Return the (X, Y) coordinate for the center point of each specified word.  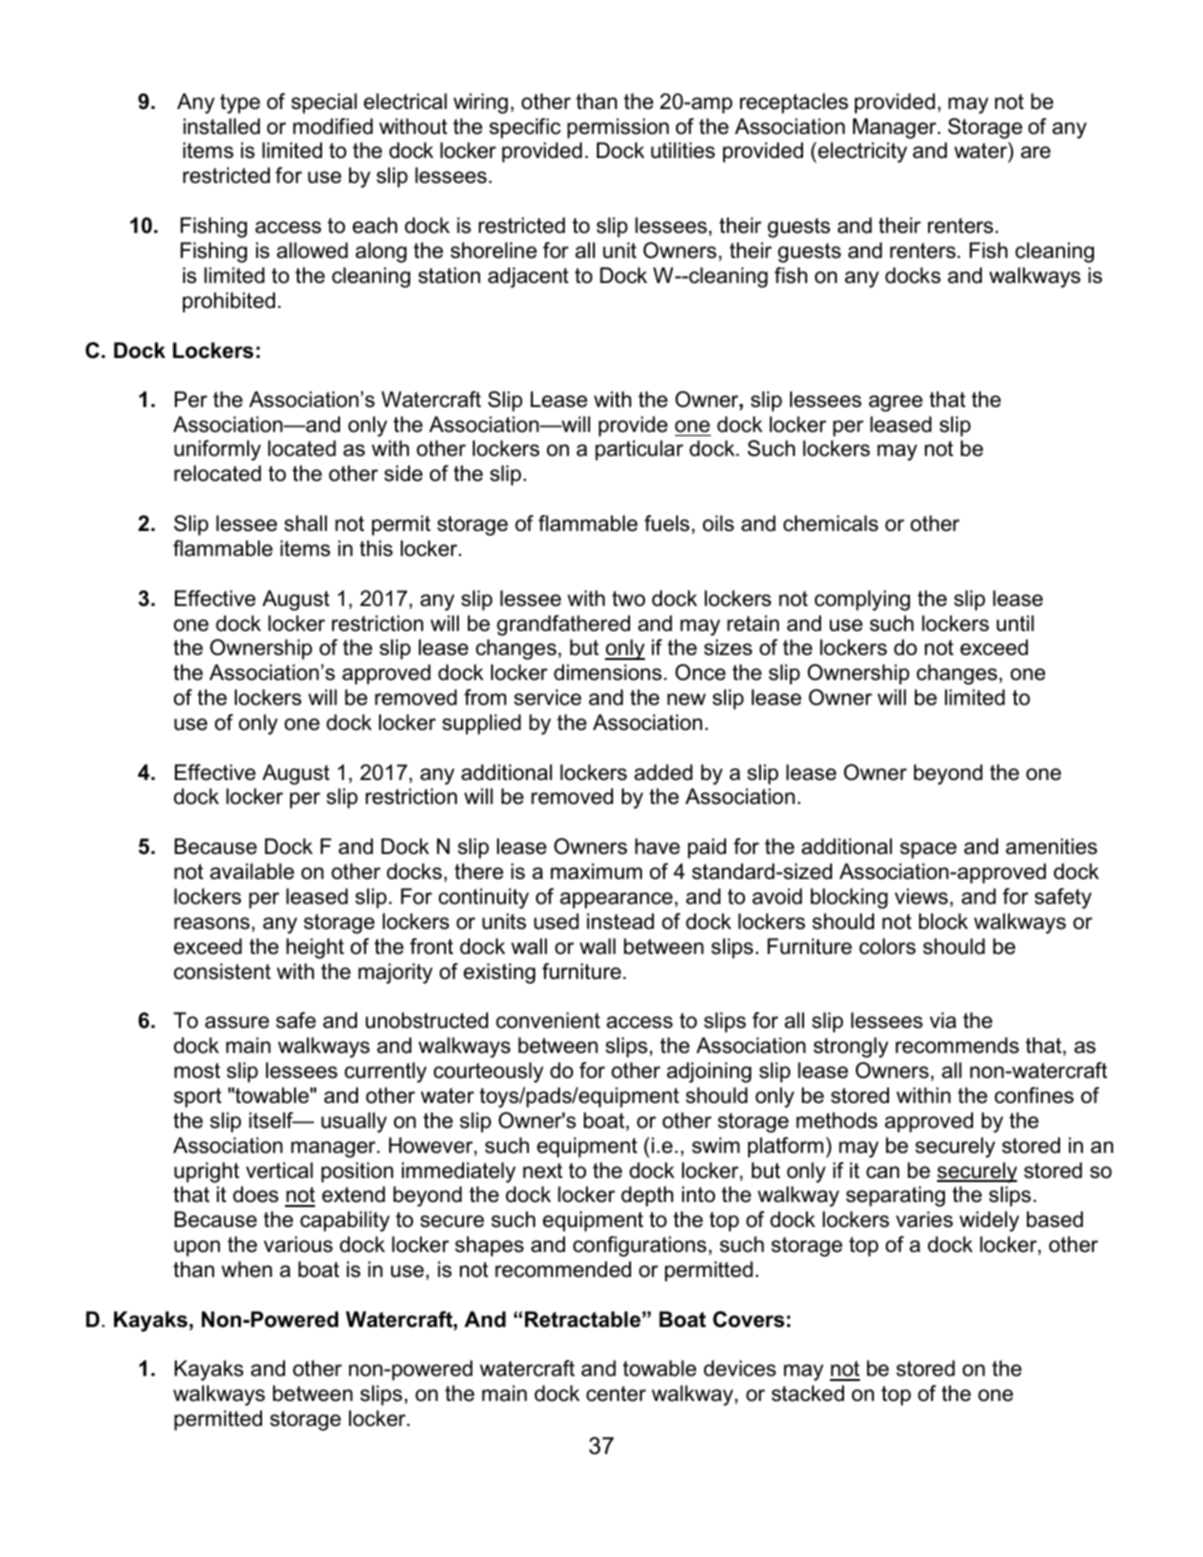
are (1036, 152)
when (246, 1269)
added (663, 772)
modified (333, 126)
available (252, 871)
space (928, 850)
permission (618, 128)
